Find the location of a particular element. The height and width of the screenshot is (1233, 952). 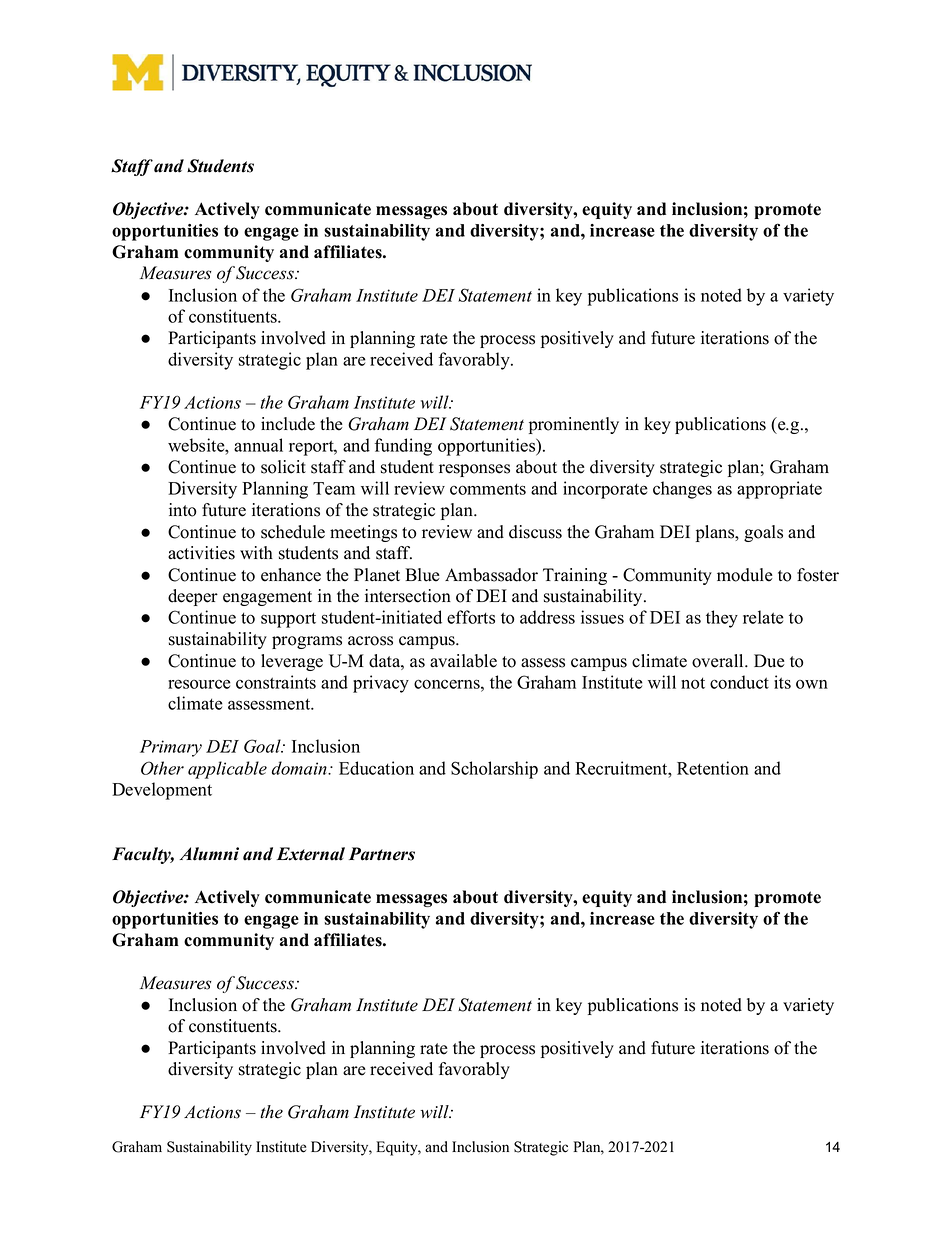

privacy is located at coordinates (381, 684).
